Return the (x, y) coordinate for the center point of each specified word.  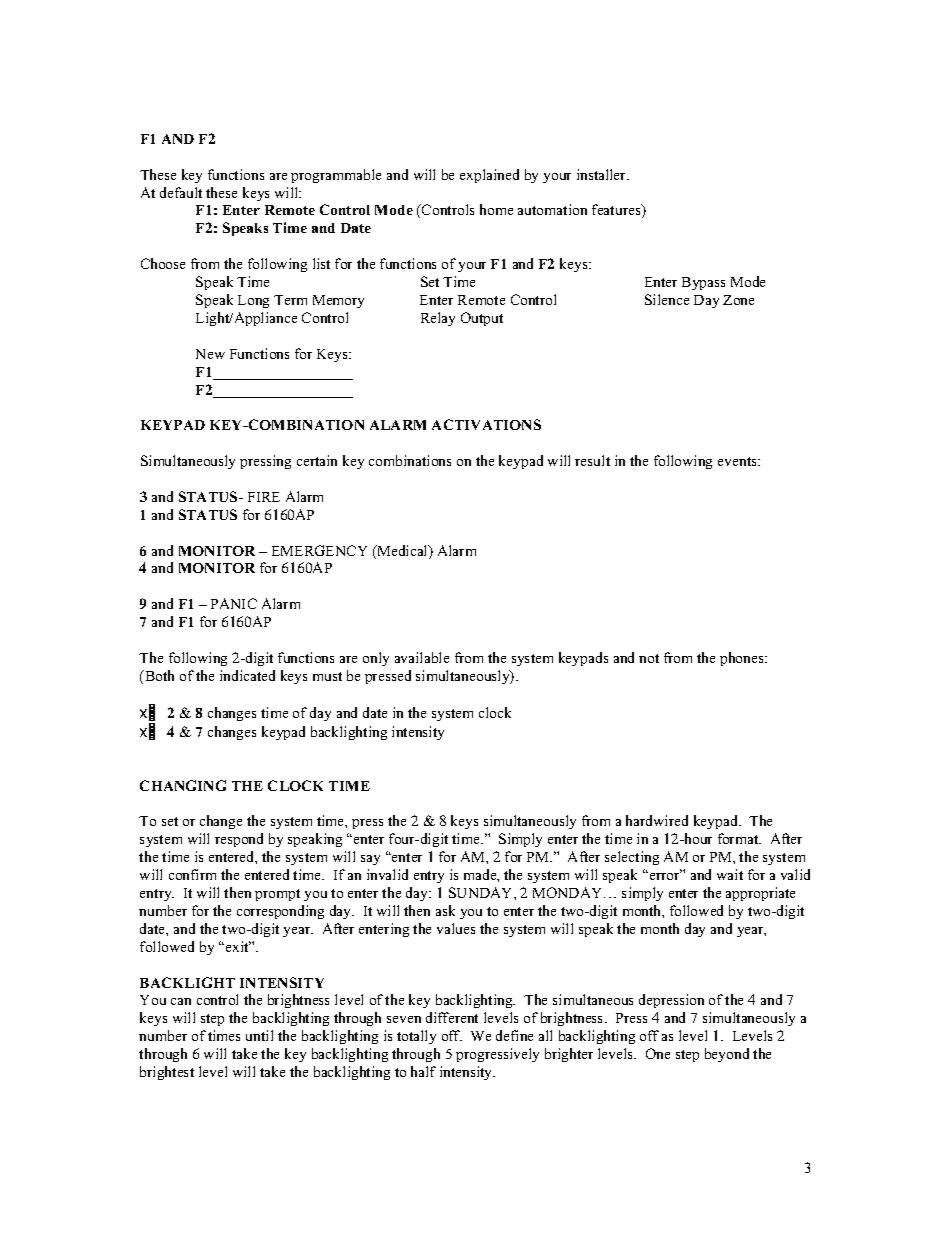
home (496, 209)
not (649, 658)
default (181, 192)
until (259, 1035)
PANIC (234, 603)
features (617, 211)
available (422, 657)
